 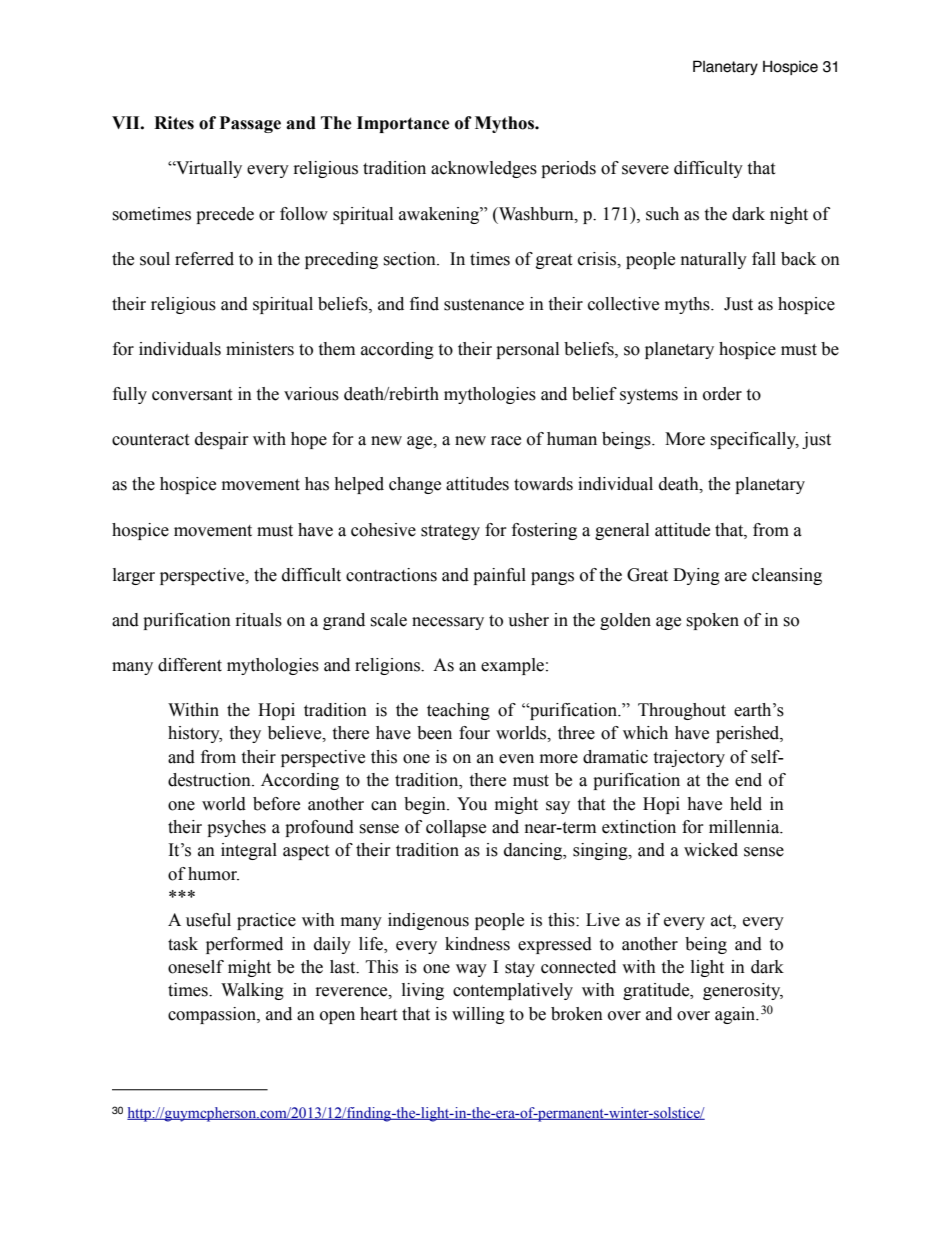 I want to click on Walking, so click(x=252, y=991).
